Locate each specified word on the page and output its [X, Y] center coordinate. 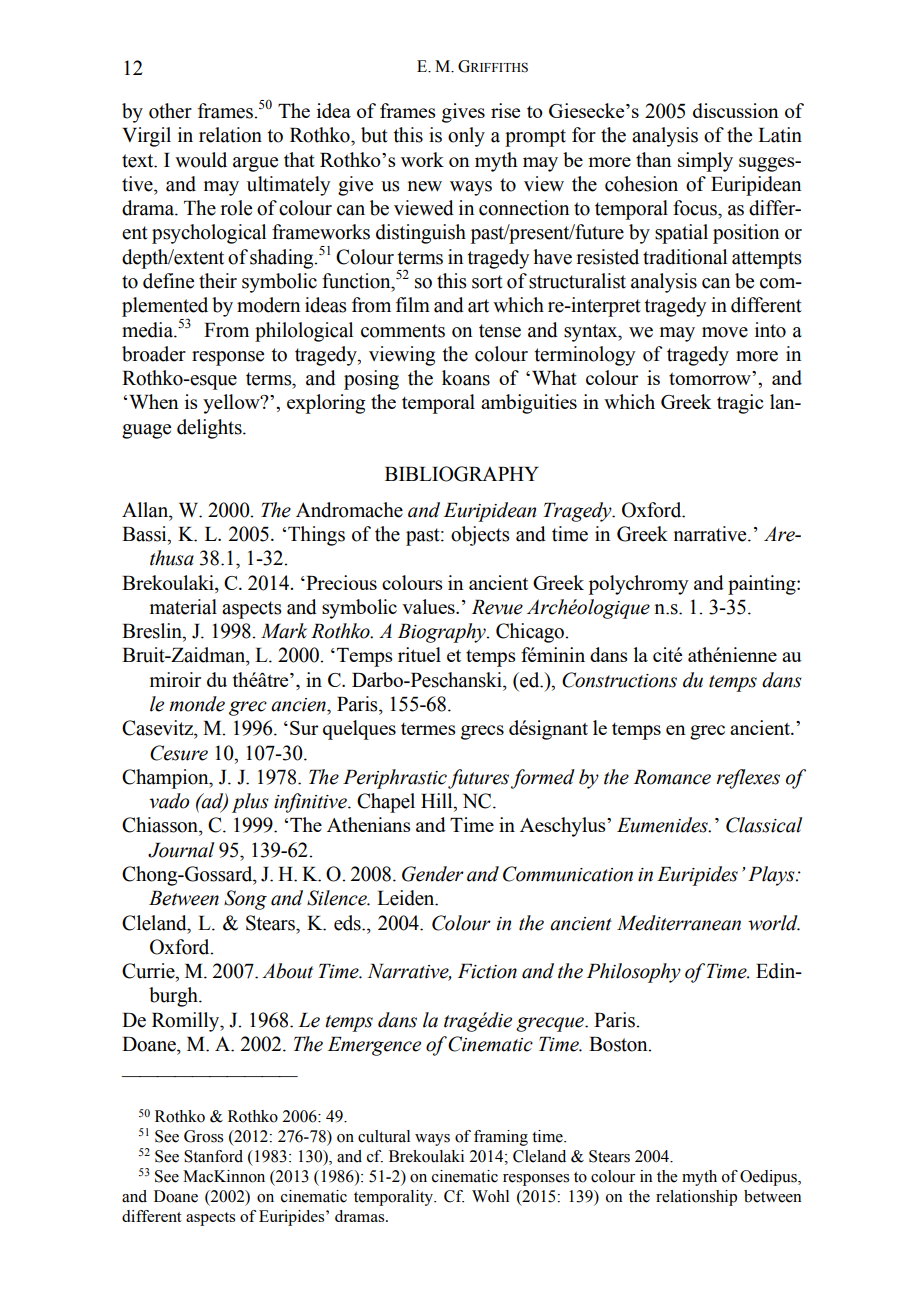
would [201, 160]
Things [316, 536]
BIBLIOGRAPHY [462, 474]
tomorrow [711, 378]
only [466, 137]
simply [705, 162]
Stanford [213, 1156]
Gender [433, 874]
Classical [764, 825]
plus [250, 803]
